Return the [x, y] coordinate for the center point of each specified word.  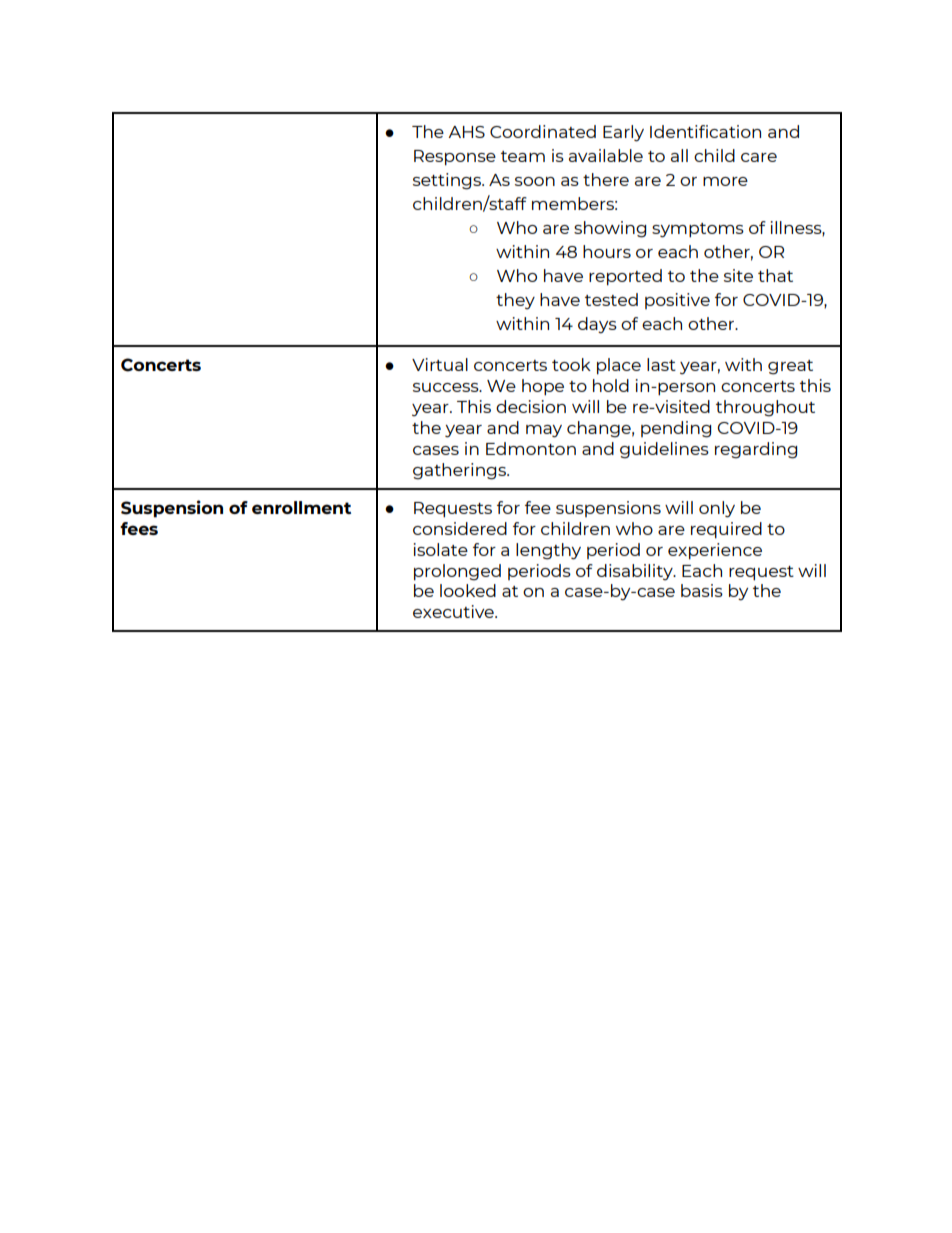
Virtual [440, 364]
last [661, 364]
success [447, 387]
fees [139, 528]
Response [455, 158]
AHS [466, 132]
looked [468, 590]
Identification [705, 131]
